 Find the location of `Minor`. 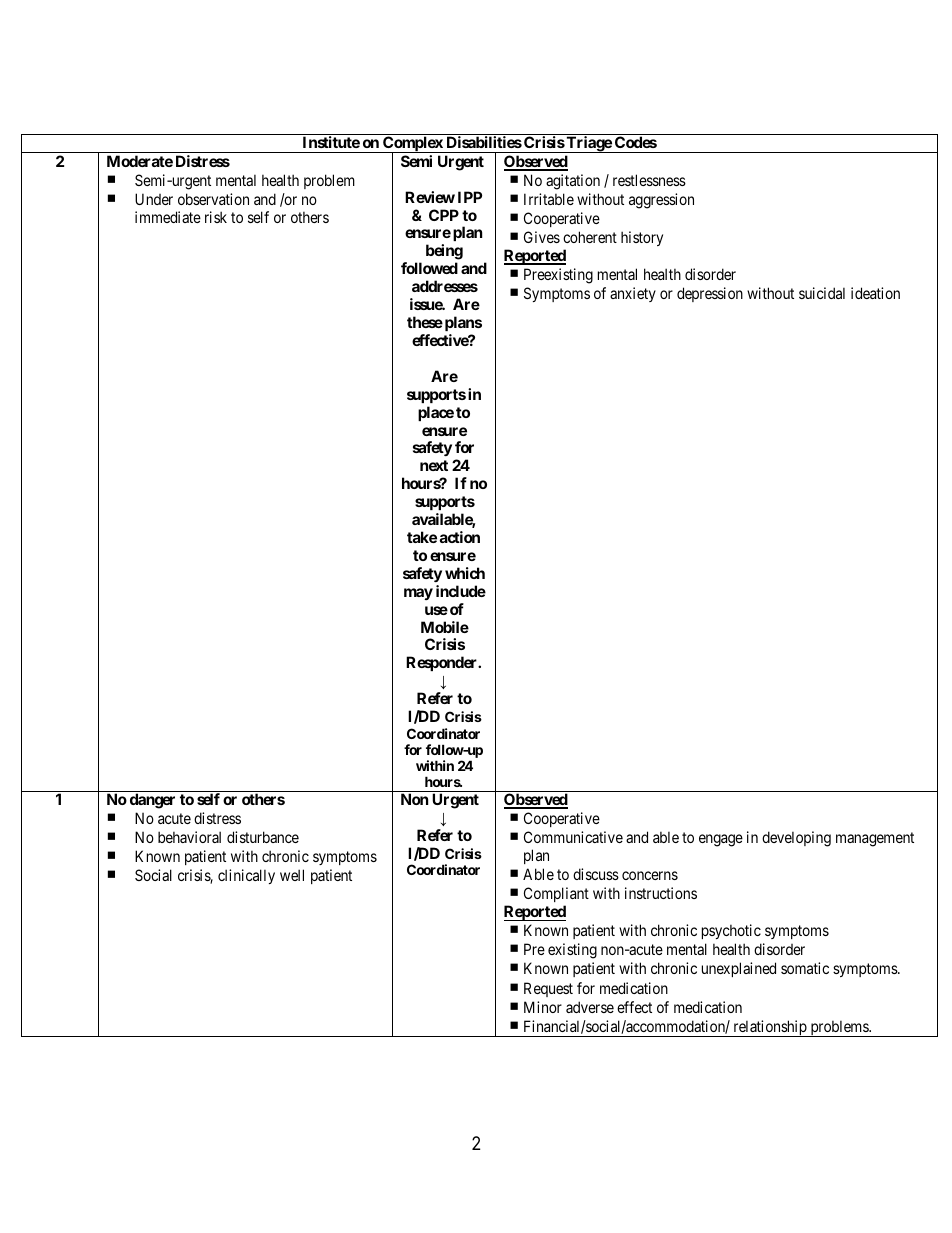

Minor is located at coordinates (543, 1007).
